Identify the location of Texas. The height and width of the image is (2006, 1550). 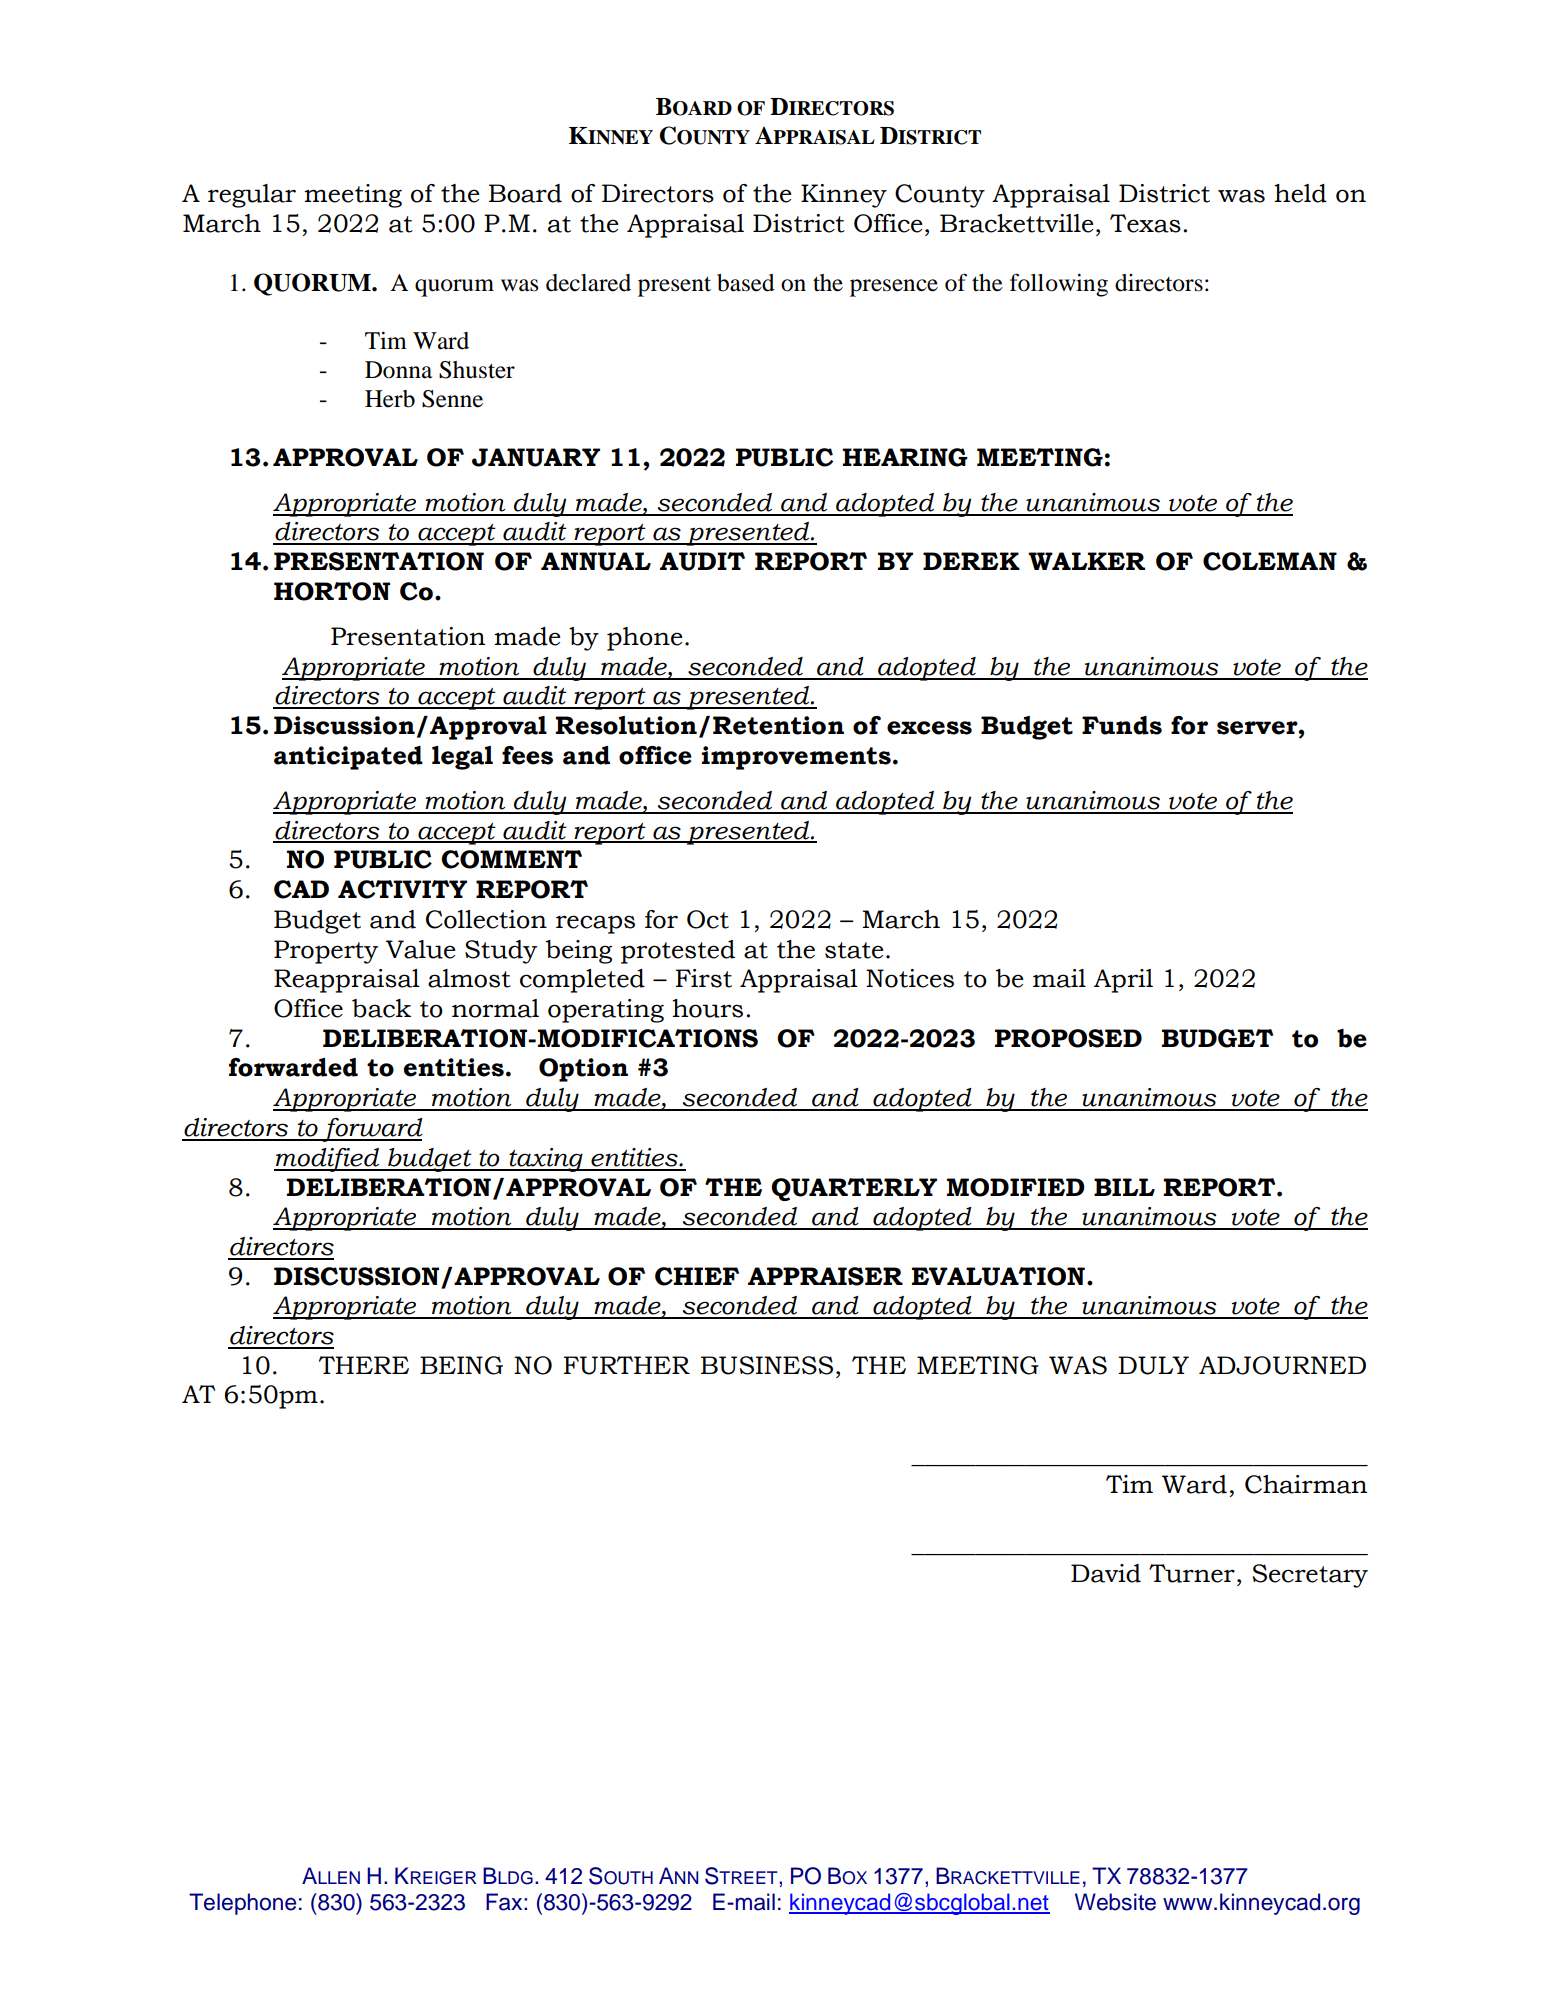
(1145, 223).
